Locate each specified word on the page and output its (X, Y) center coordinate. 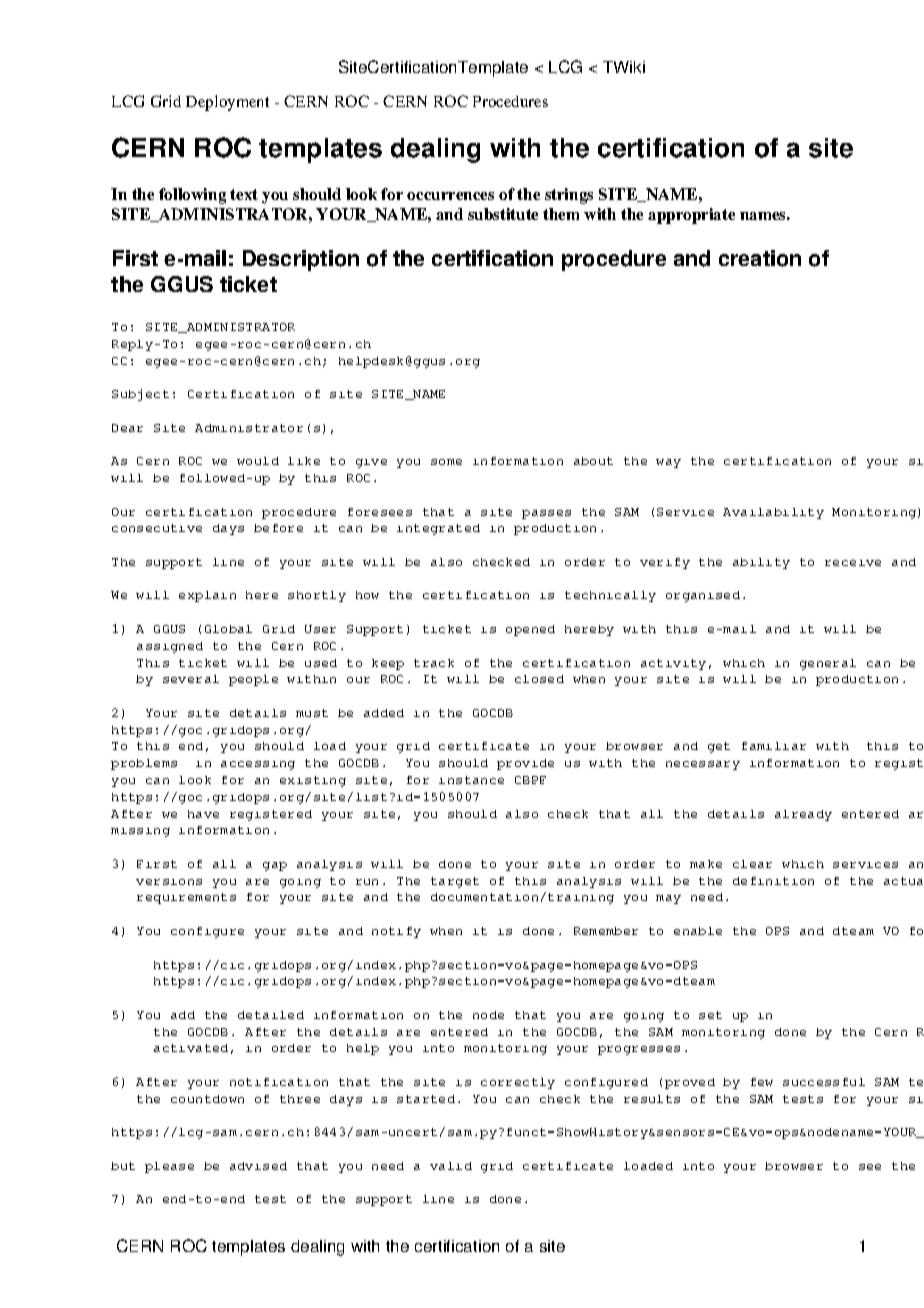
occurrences (450, 196)
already (803, 815)
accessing (258, 765)
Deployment (227, 103)
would (258, 461)
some (446, 462)
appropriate (691, 216)
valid (451, 1166)
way (668, 463)
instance (471, 780)
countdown (207, 1099)
